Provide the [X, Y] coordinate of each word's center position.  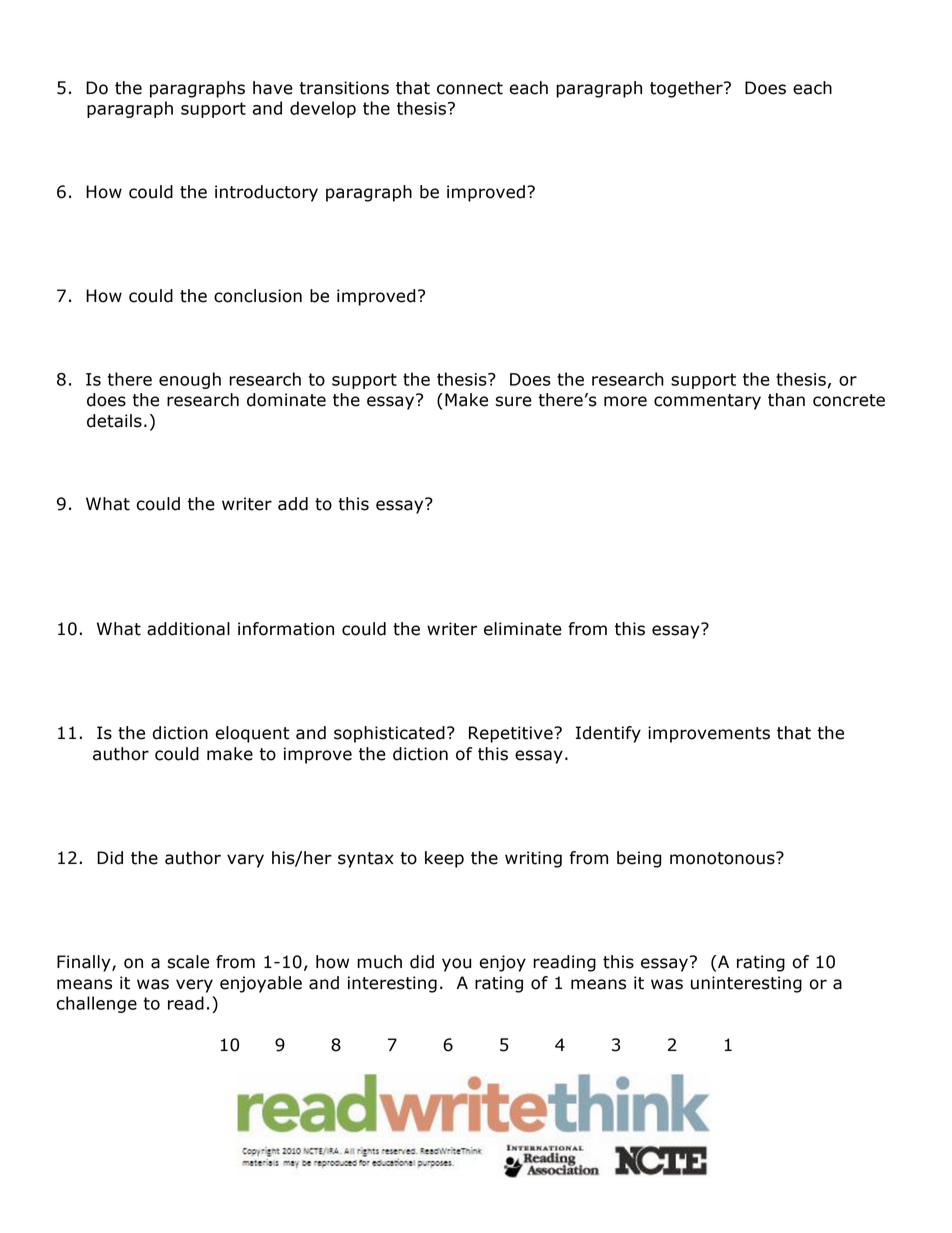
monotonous [723, 858]
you [456, 965]
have [273, 88]
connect [470, 88]
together [687, 89]
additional [188, 629]
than [786, 400]
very [194, 986]
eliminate [523, 629]
